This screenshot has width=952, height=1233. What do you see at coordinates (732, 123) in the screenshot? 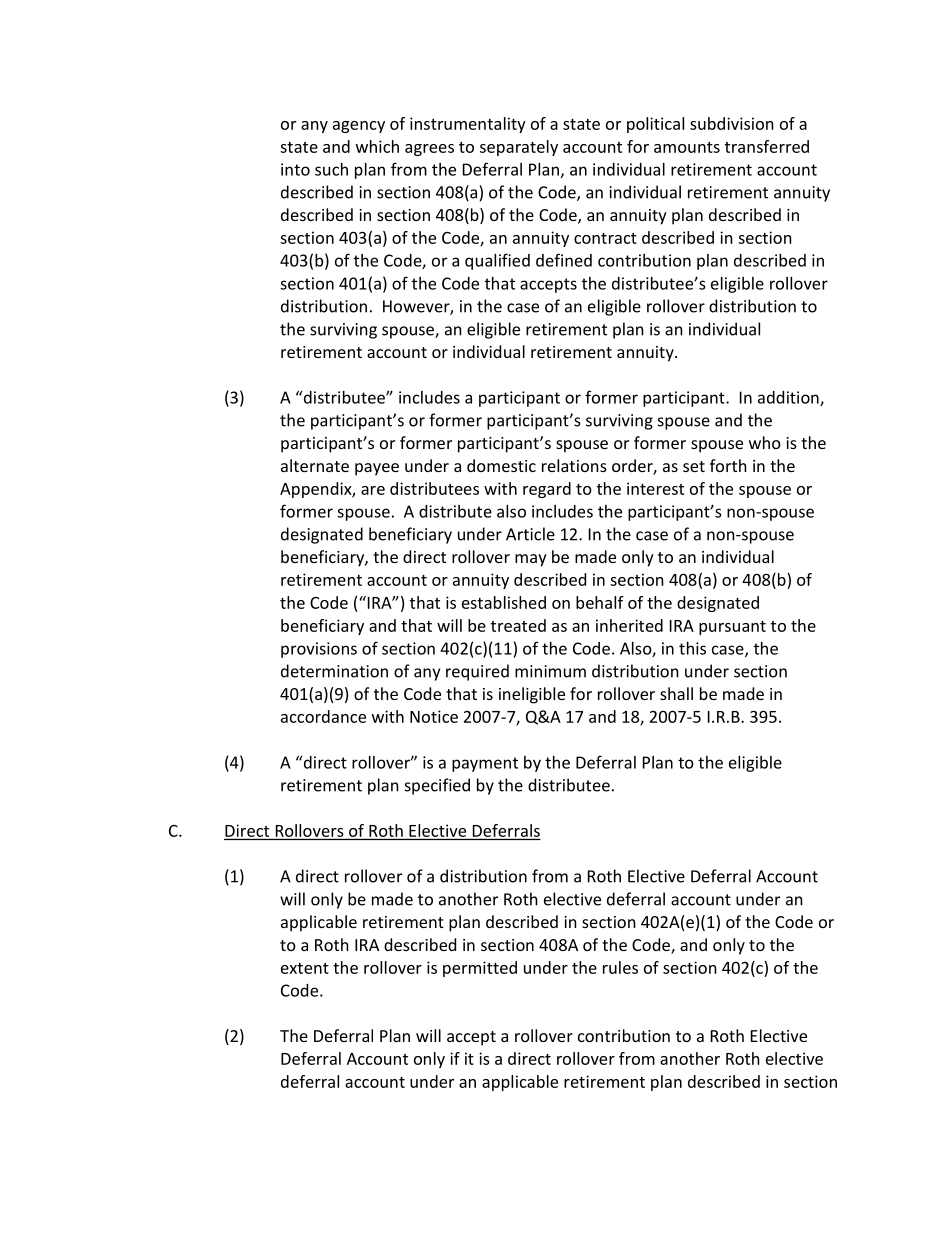
I see `subdivision` at bounding box center [732, 123].
